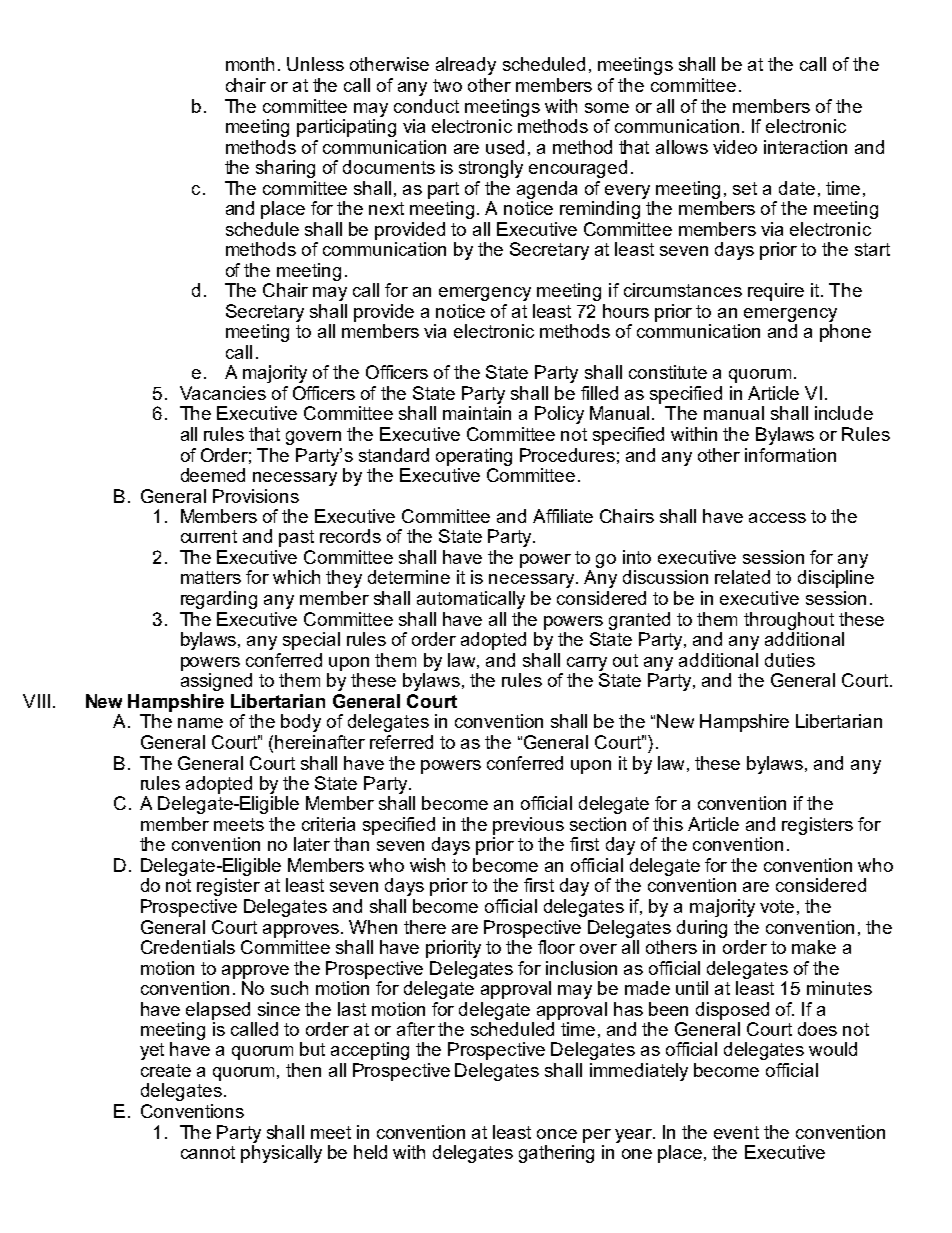 The image size is (952, 1233). What do you see at coordinates (213, 475) in the screenshot?
I see `deemed` at bounding box center [213, 475].
